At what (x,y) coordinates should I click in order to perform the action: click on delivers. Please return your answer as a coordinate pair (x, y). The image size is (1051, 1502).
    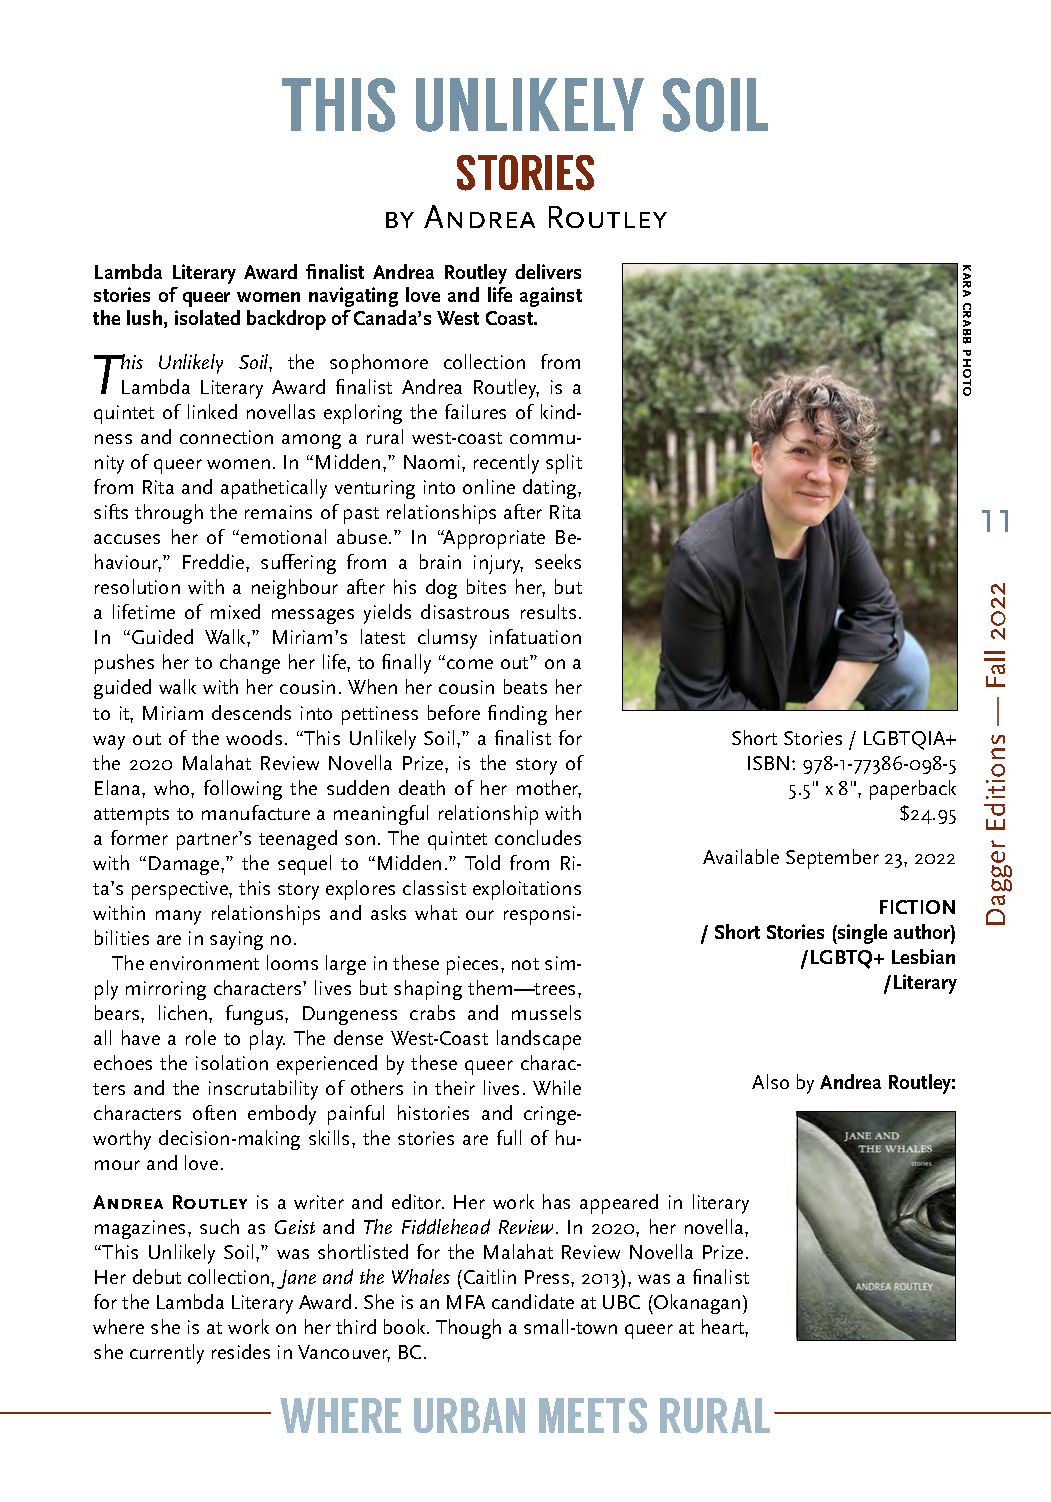
    Looking at the image, I should click on (548, 271).
